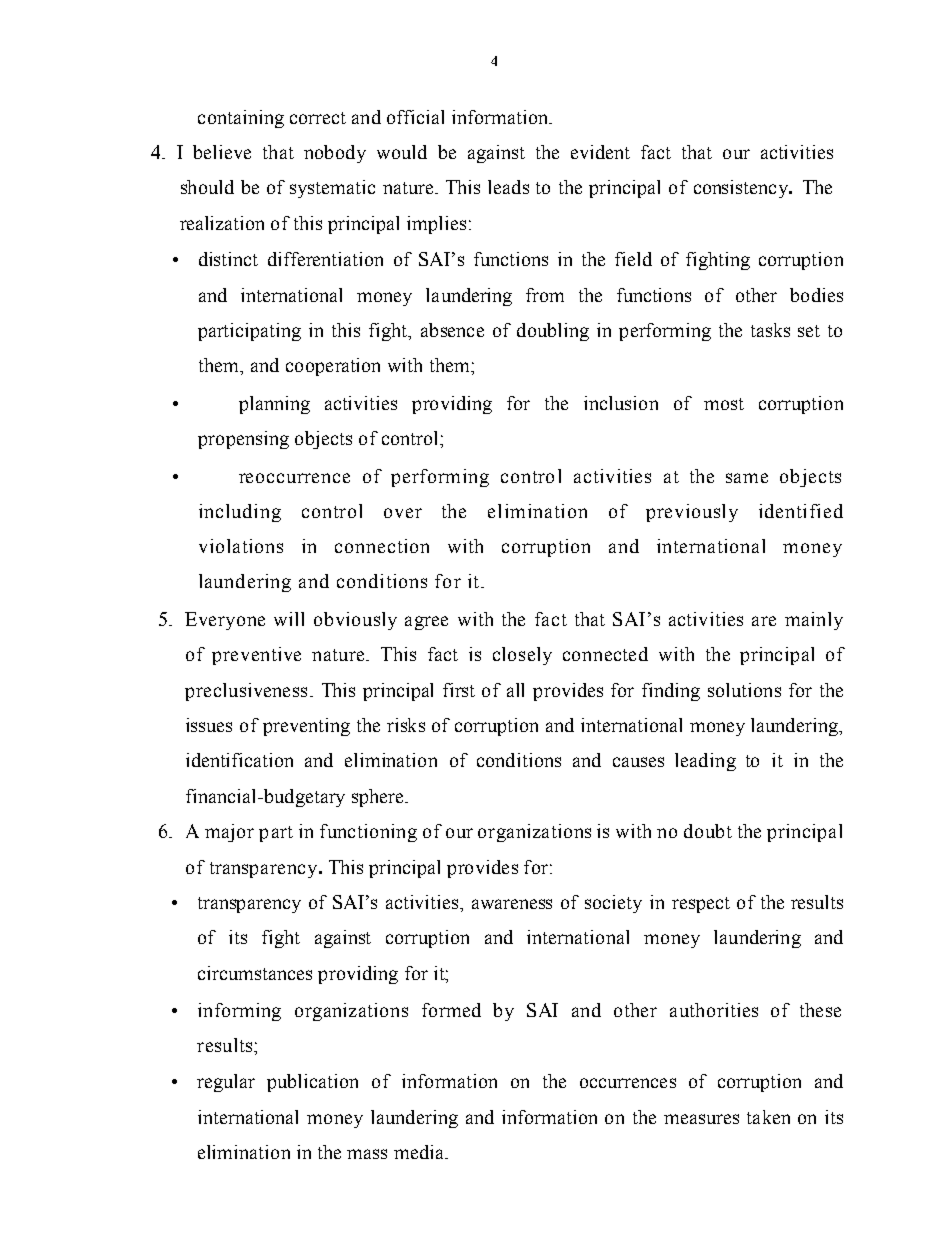 This document has width=952, height=1233. I want to click on taken, so click(768, 1117).
